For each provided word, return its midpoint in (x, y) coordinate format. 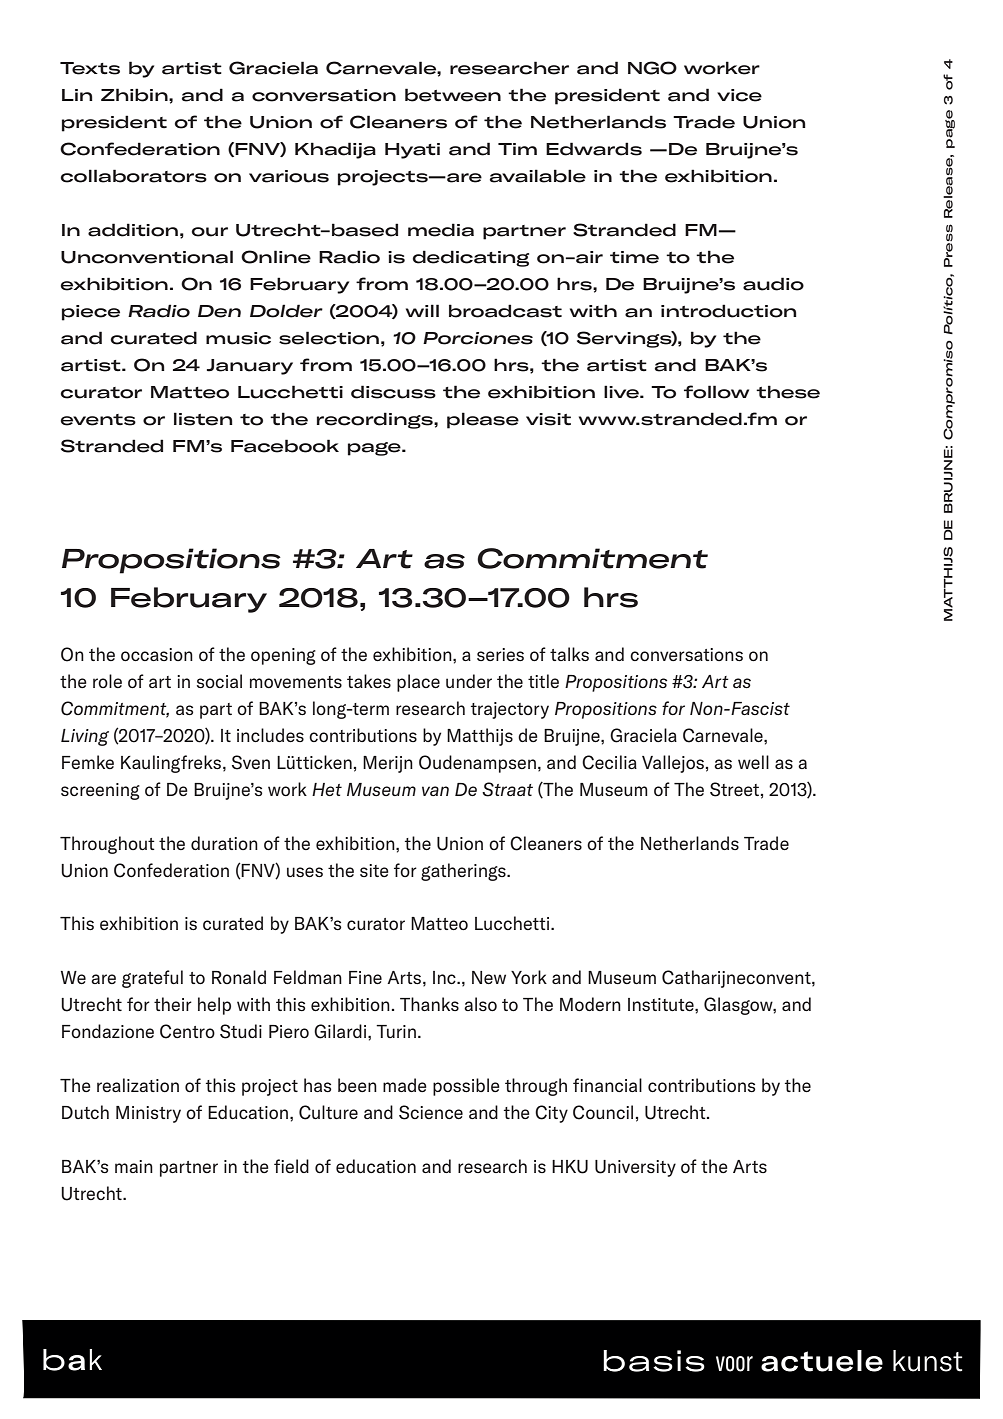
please (483, 420)
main (134, 1166)
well (753, 762)
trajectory (510, 710)
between (453, 95)
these (788, 392)
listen (203, 419)
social (219, 681)
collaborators (133, 176)
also (480, 1004)
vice (739, 95)
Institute (662, 1005)
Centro (187, 1031)
